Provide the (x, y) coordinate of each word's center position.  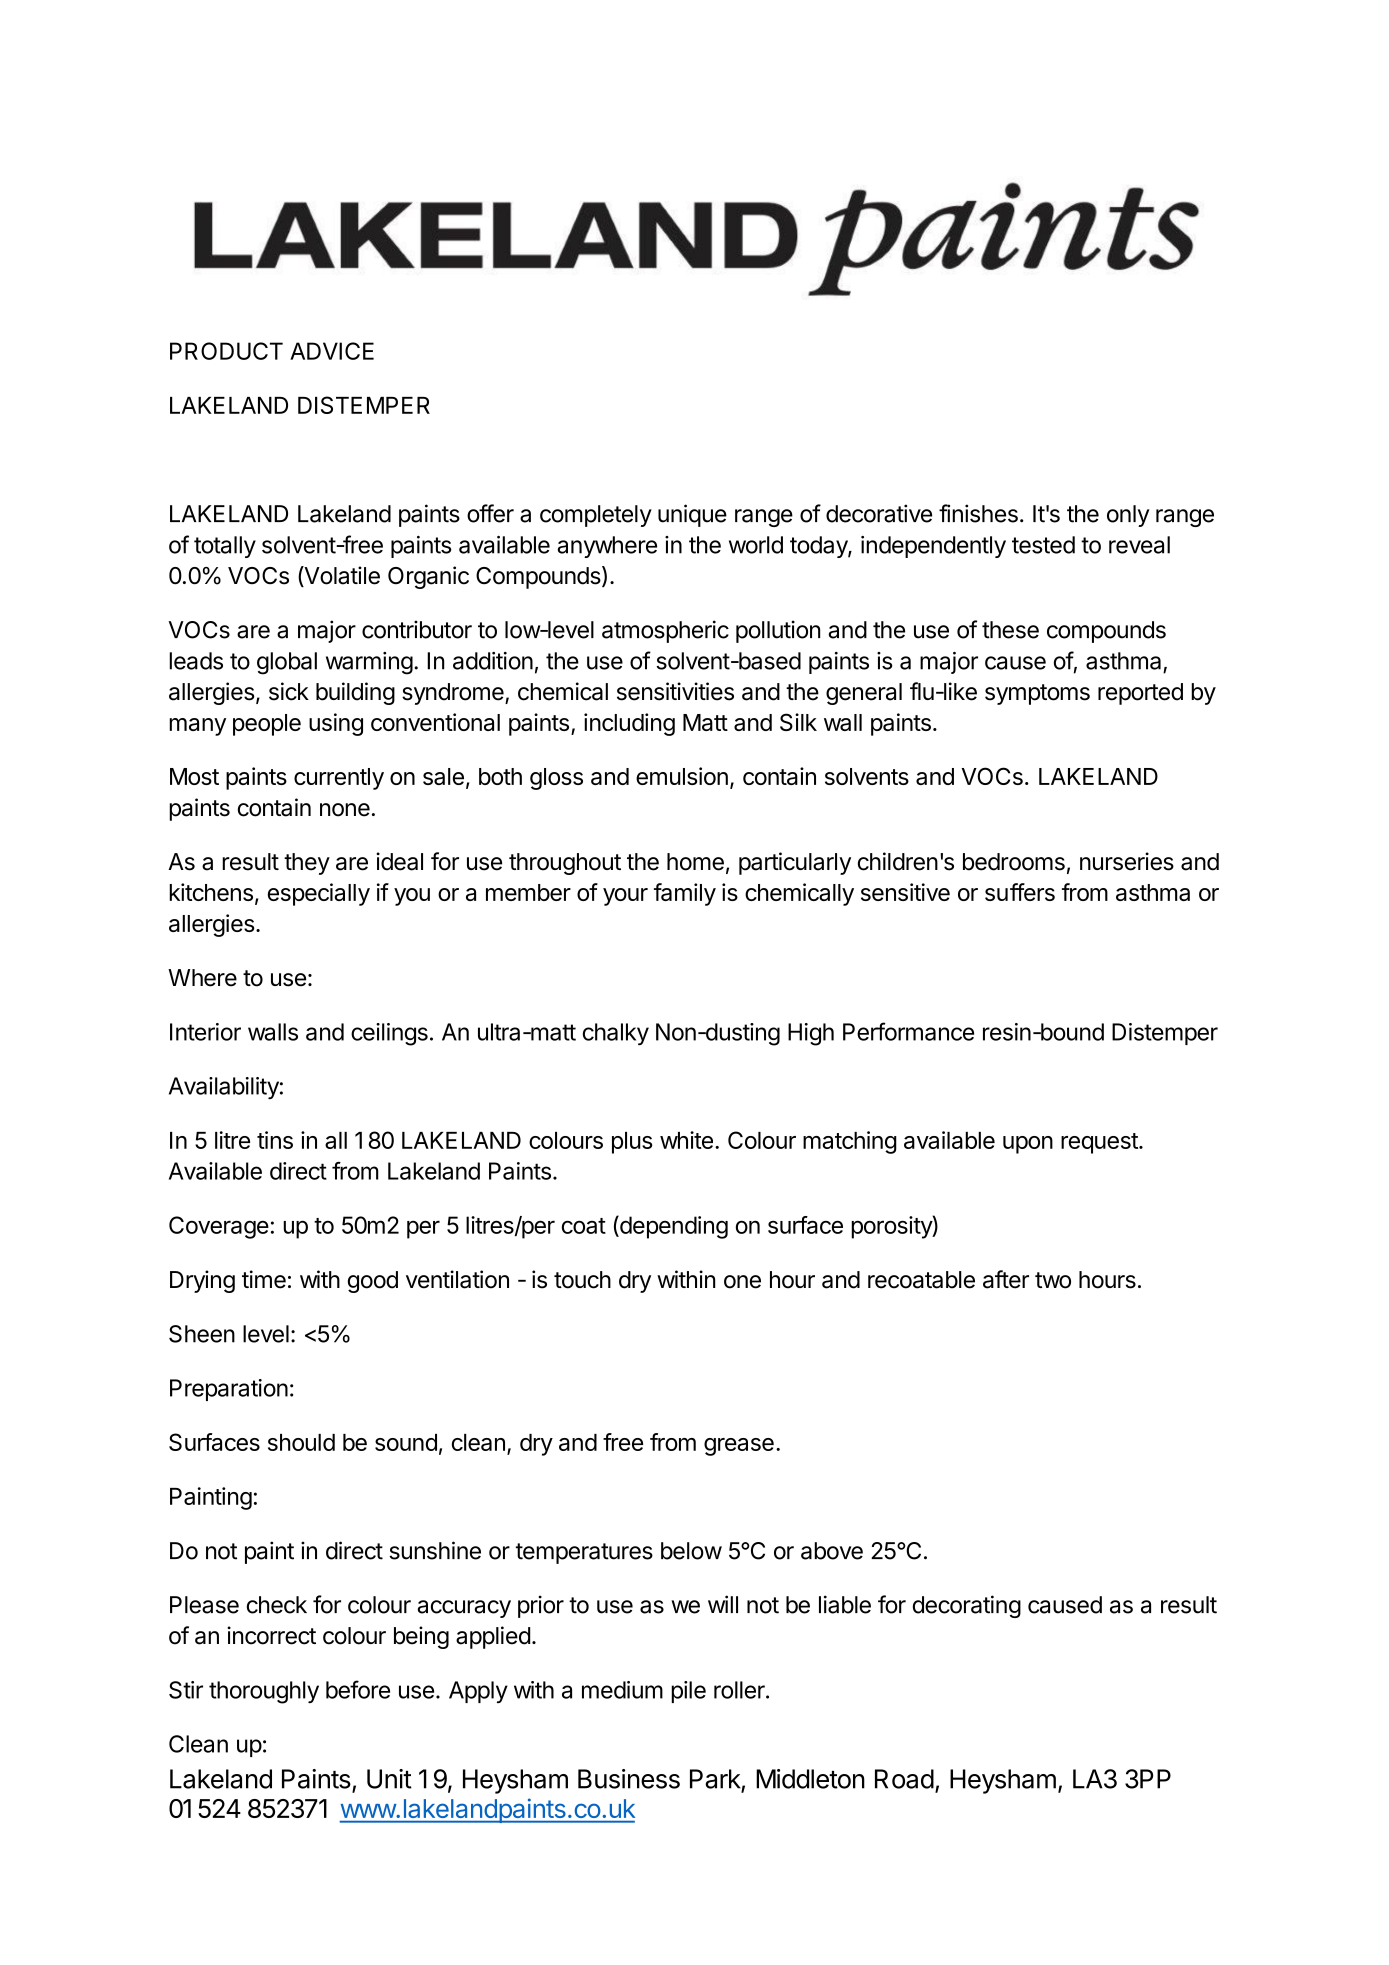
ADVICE (332, 351)
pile (688, 1692)
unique (692, 515)
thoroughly (264, 1692)
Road (904, 1779)
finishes (978, 513)
